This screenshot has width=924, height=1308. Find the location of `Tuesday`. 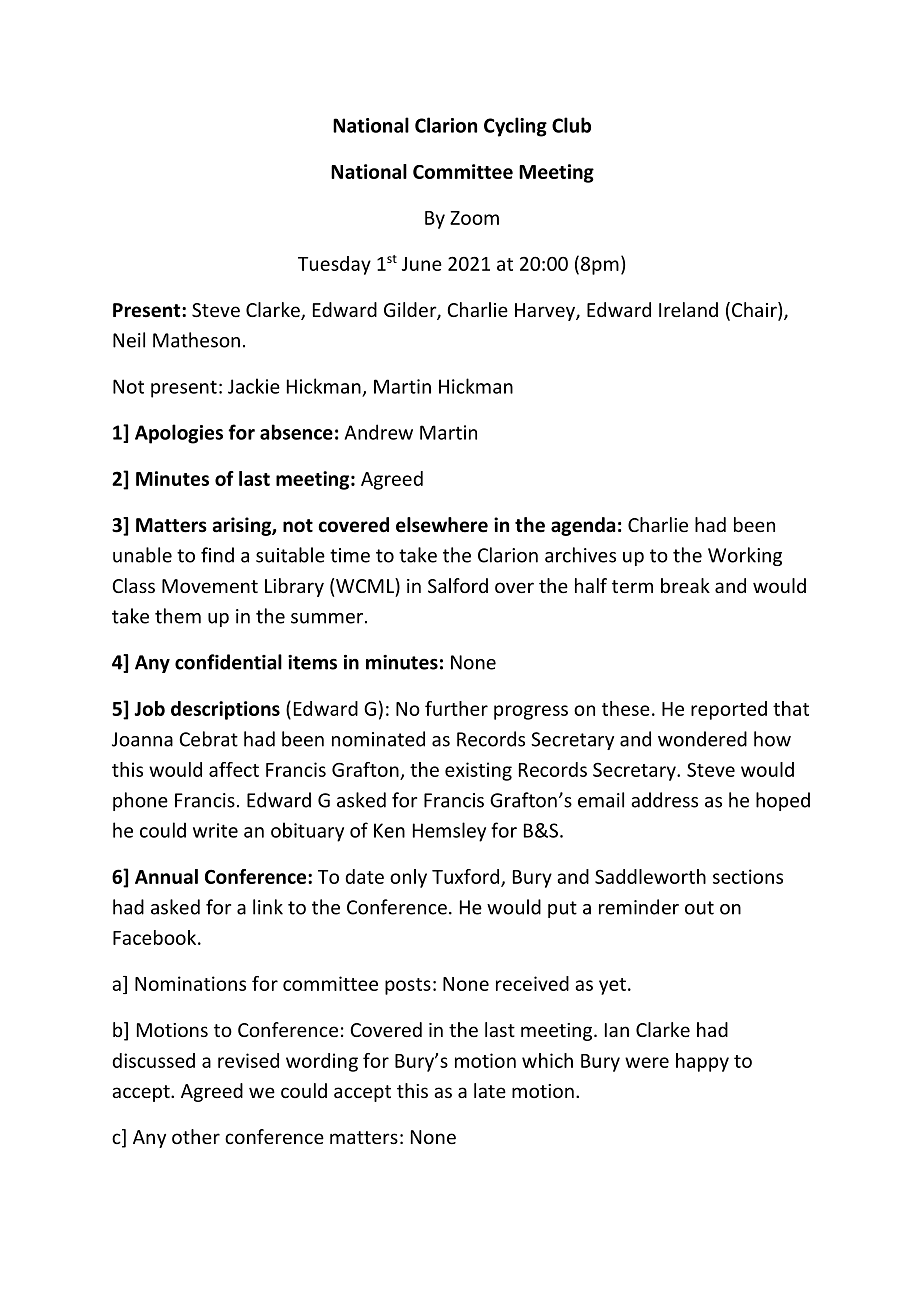

Tuesday is located at coordinates (334, 265).
